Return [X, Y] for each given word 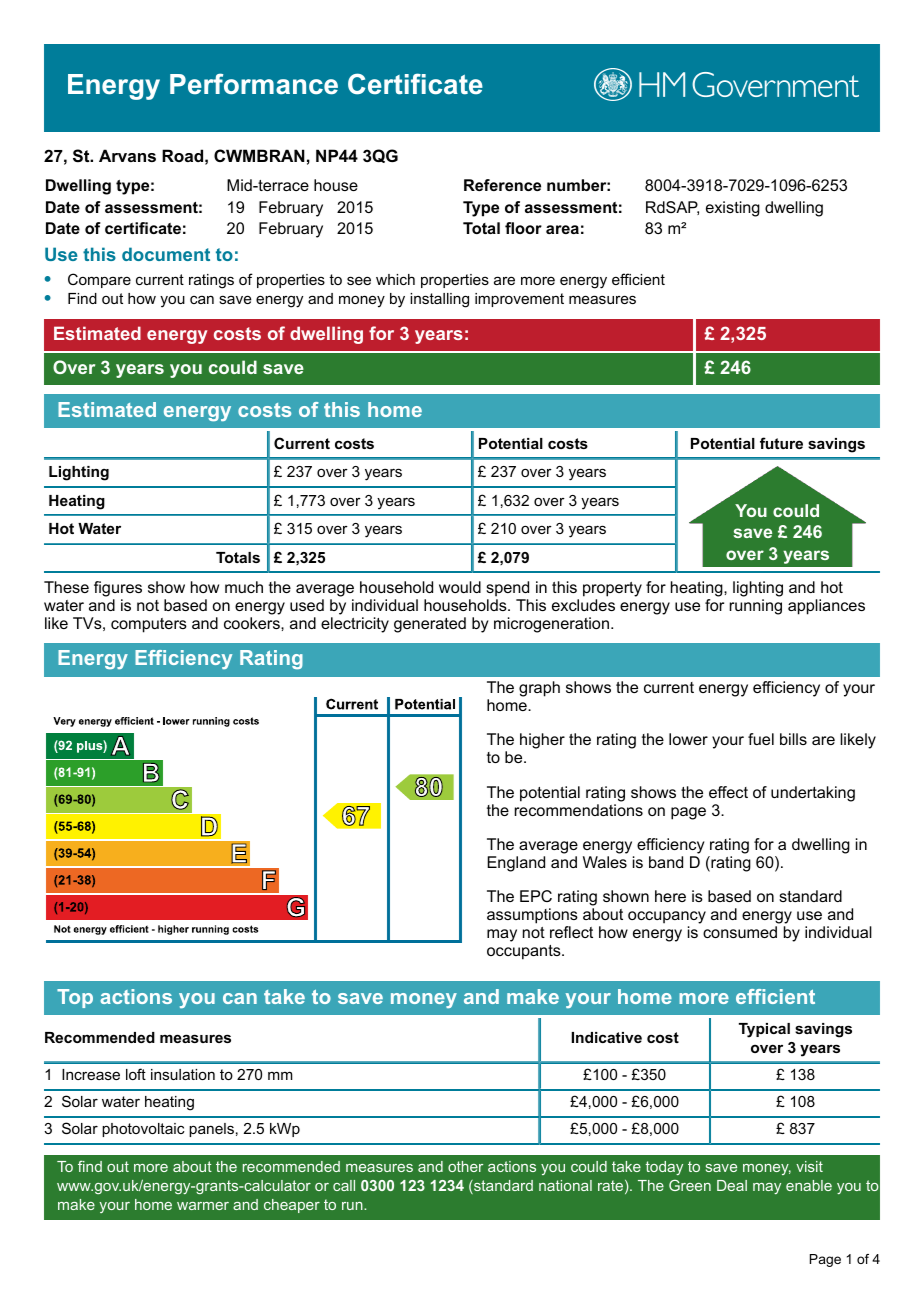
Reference [502, 185]
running [756, 607]
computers [149, 625]
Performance [254, 84]
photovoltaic [143, 1130]
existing [733, 209]
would [460, 587]
